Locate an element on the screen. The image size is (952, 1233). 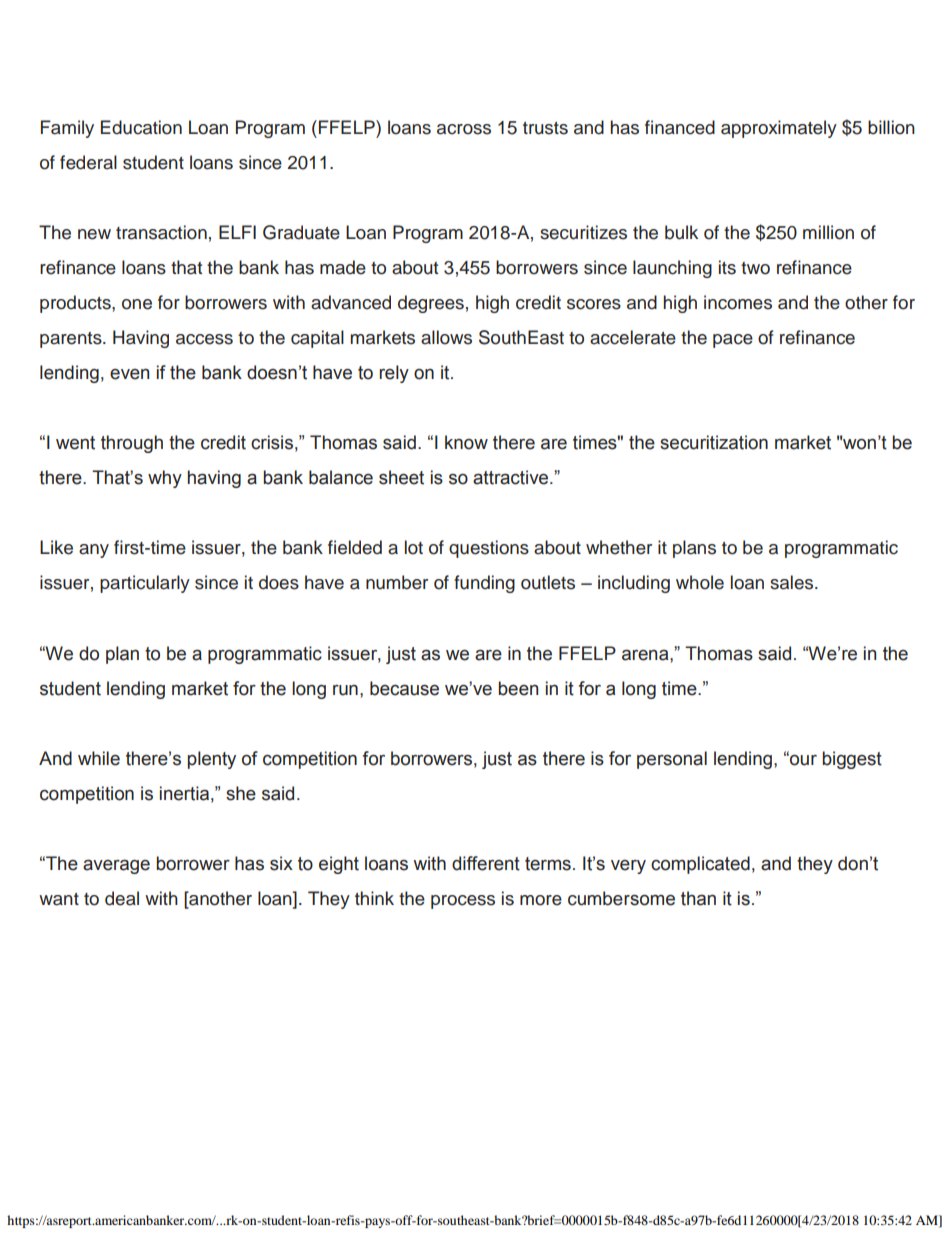
across is located at coordinates (464, 129).
